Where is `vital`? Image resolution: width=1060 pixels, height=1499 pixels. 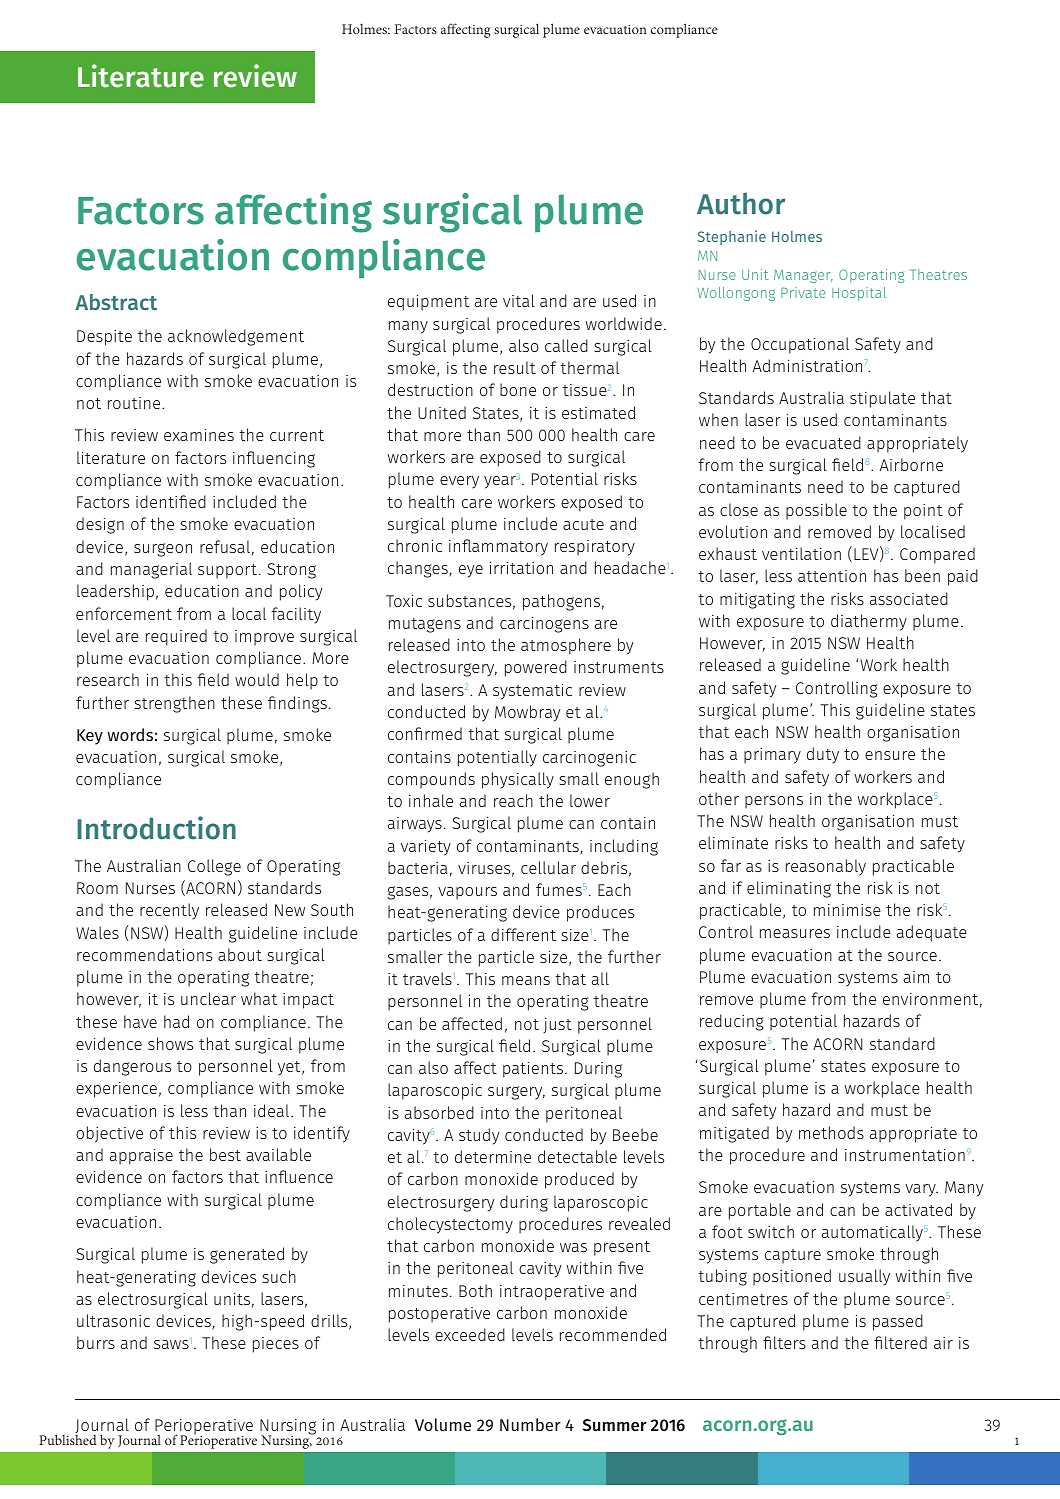
vital is located at coordinates (519, 300).
